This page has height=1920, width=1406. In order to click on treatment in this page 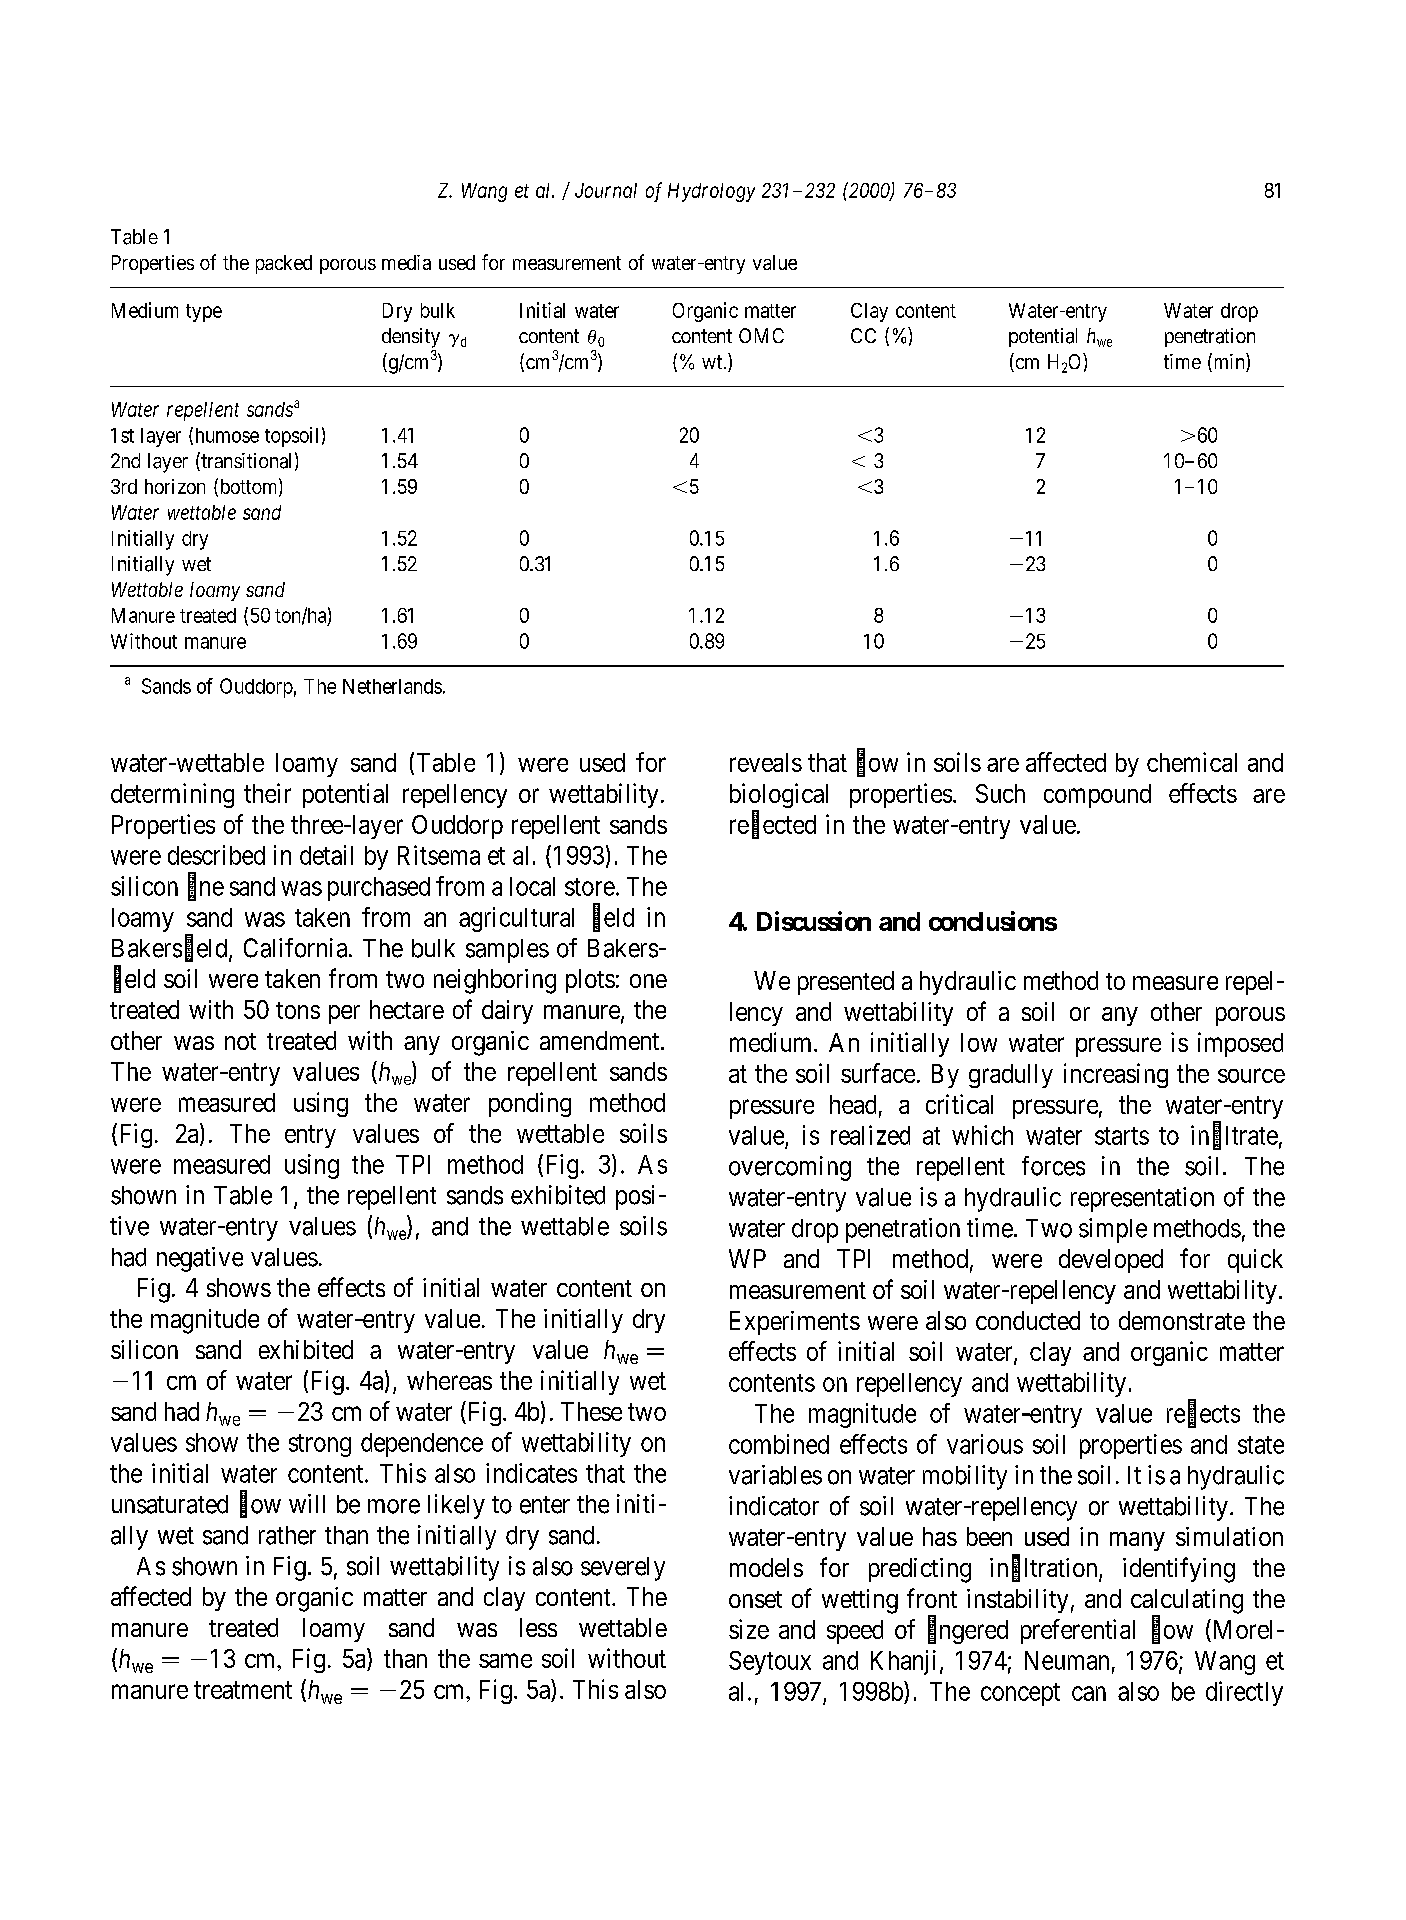, I will do `click(243, 1690)`.
